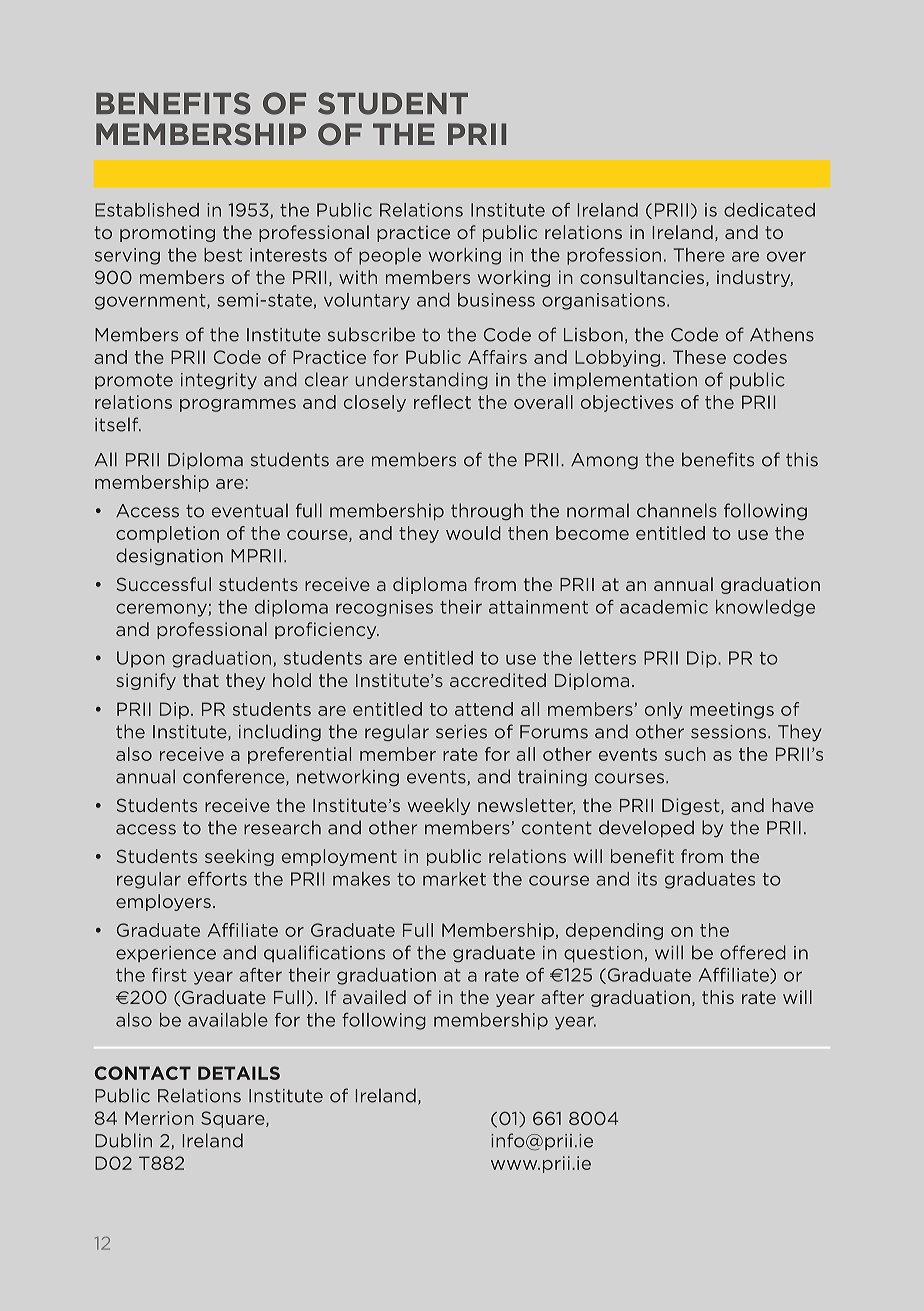  Describe the element at coordinates (732, 710) in the image. I see `meetings` at that location.
